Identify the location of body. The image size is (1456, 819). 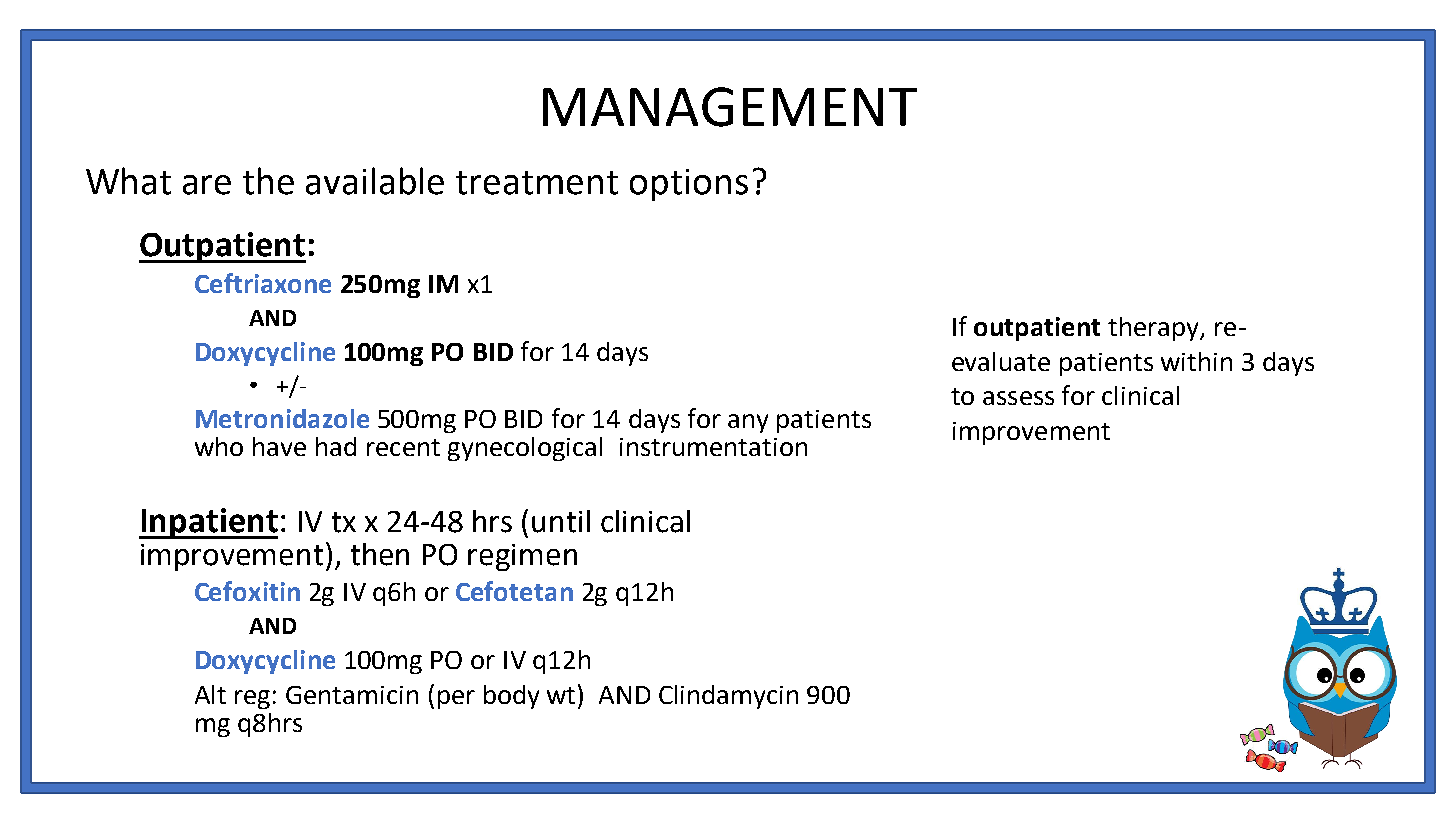
(511, 697).
